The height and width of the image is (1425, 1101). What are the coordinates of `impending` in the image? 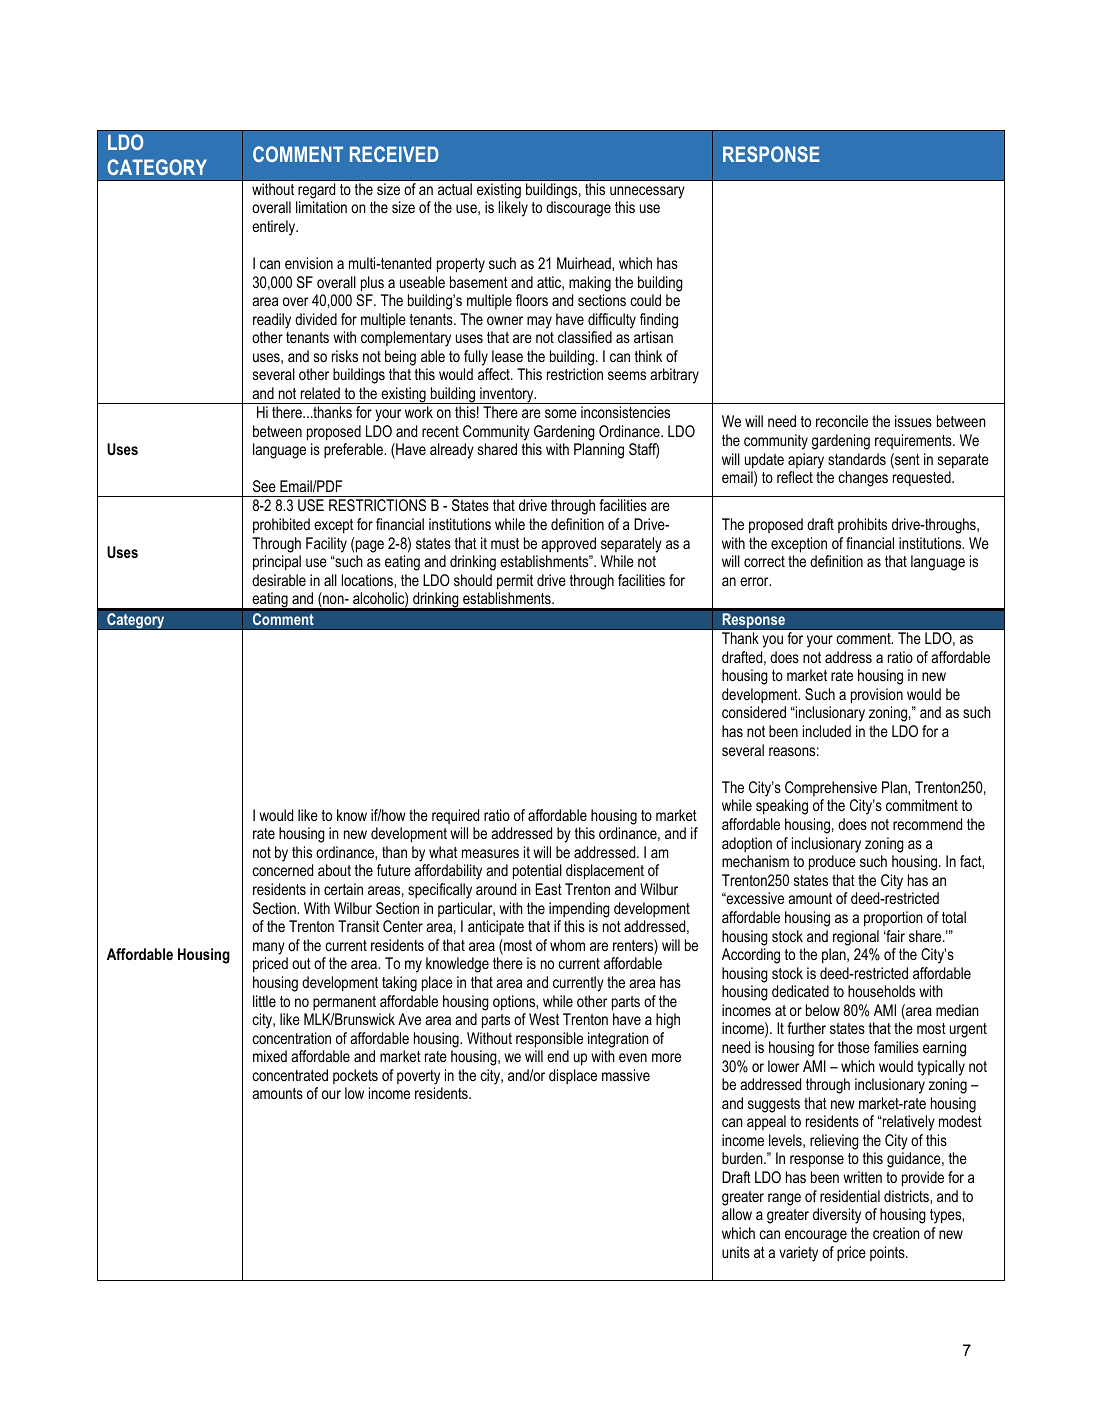 It's located at (579, 910).
